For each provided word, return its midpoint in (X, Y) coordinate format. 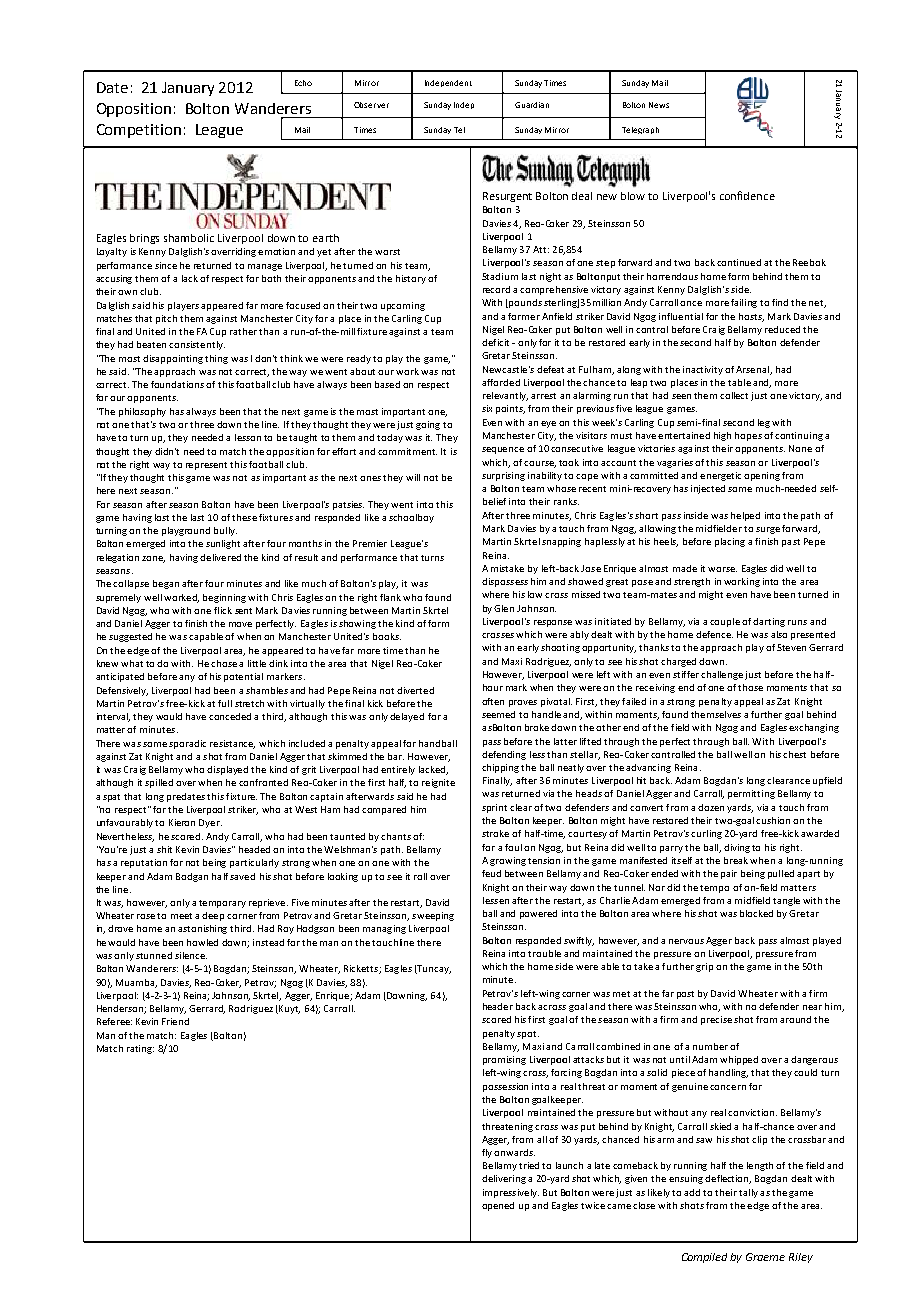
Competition (139, 131)
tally (748, 1193)
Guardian (532, 105)
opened (498, 1206)
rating (140, 1049)
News (659, 105)
